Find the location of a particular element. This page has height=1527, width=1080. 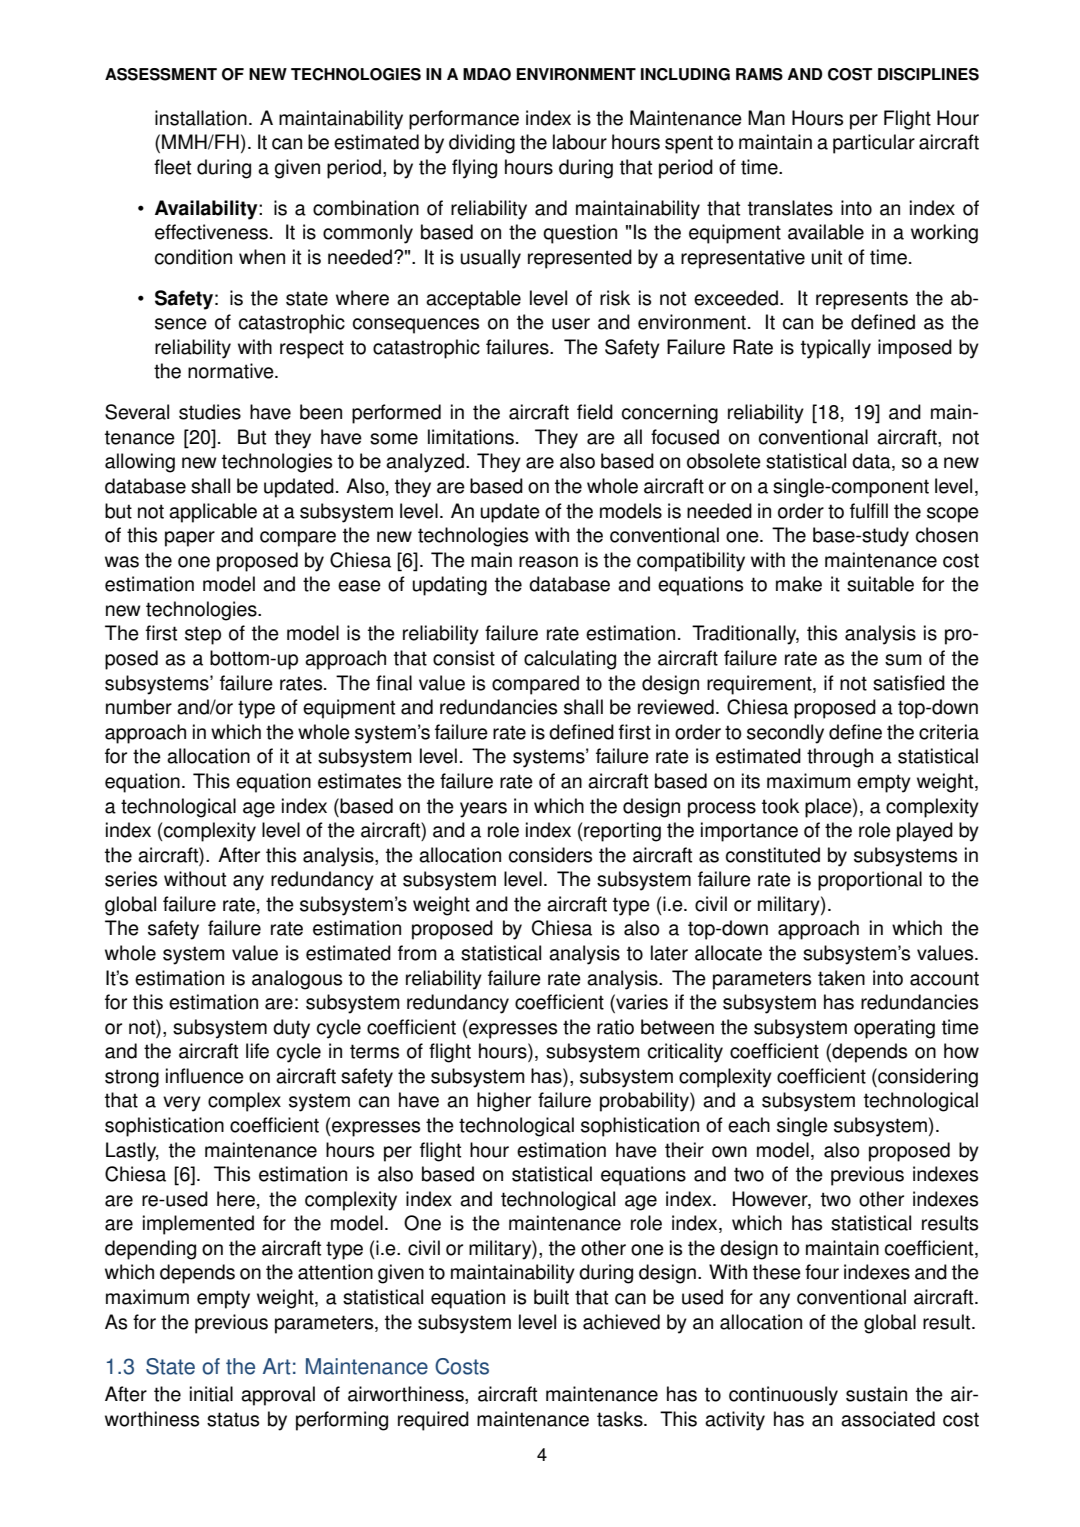

installation is located at coordinates (201, 118).
